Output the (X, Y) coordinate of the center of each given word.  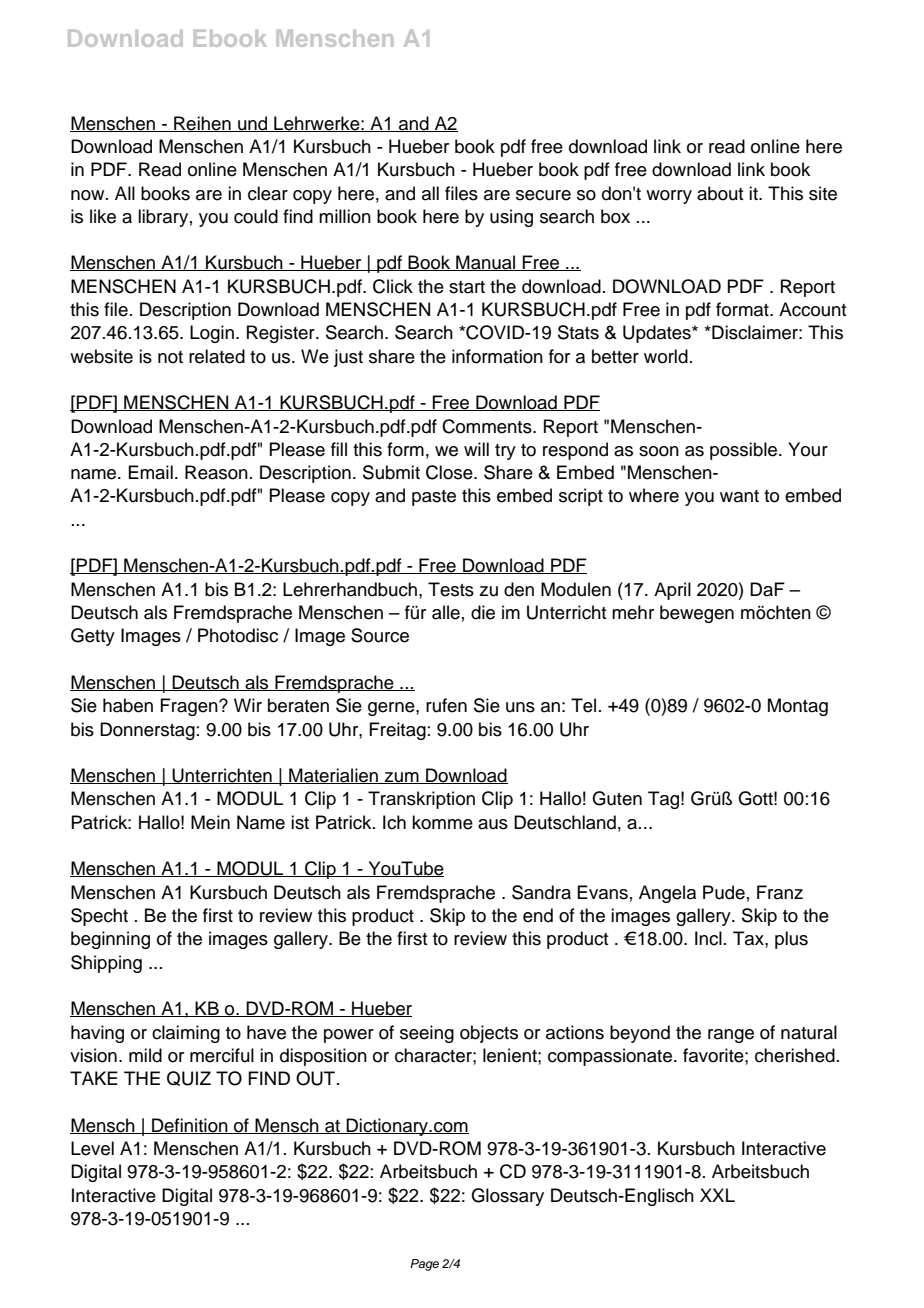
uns (520, 707)
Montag (798, 707)
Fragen (190, 707)
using (511, 218)
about (720, 193)
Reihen (202, 124)
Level (92, 1148)
